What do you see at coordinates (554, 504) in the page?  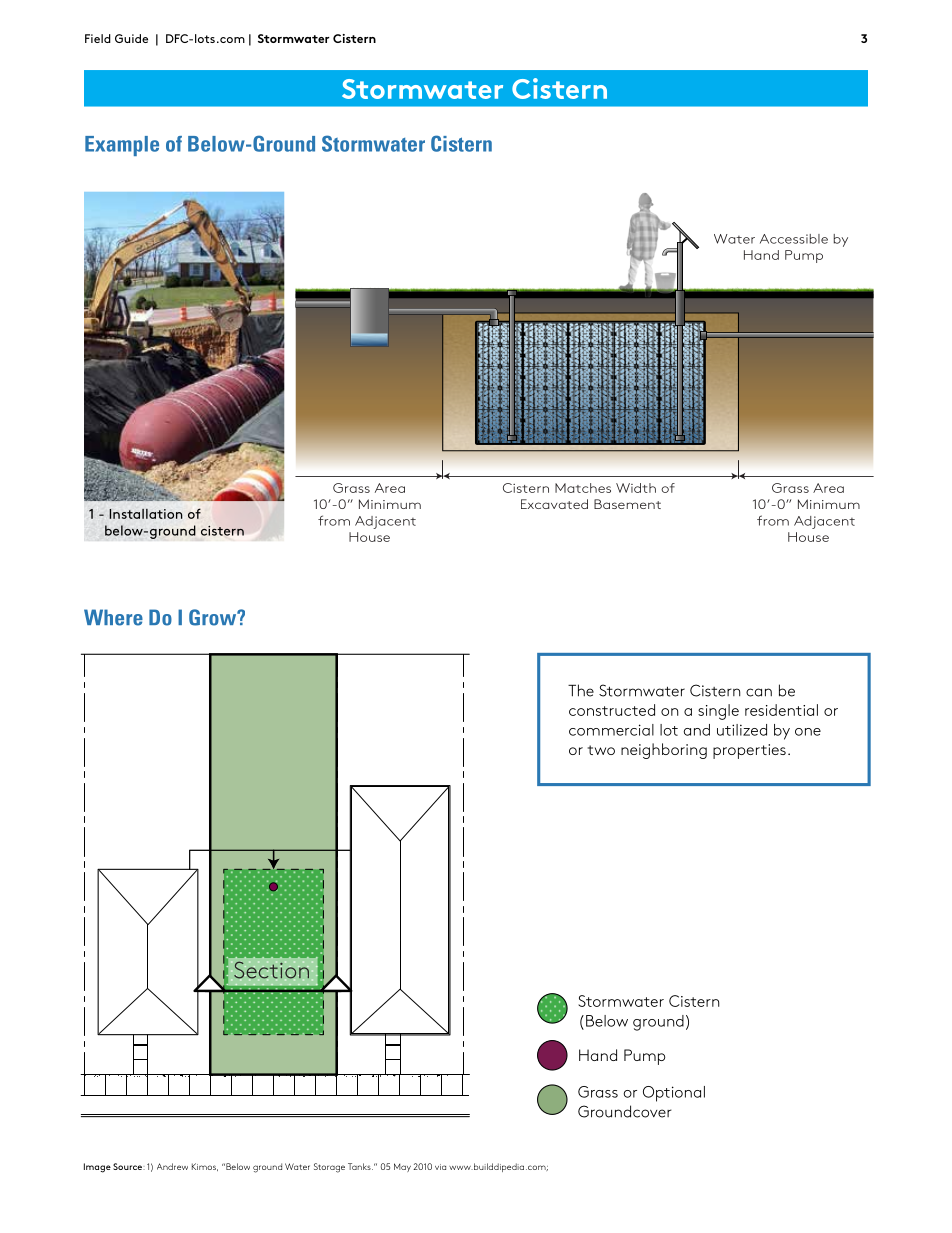 I see `Excavated` at bounding box center [554, 504].
